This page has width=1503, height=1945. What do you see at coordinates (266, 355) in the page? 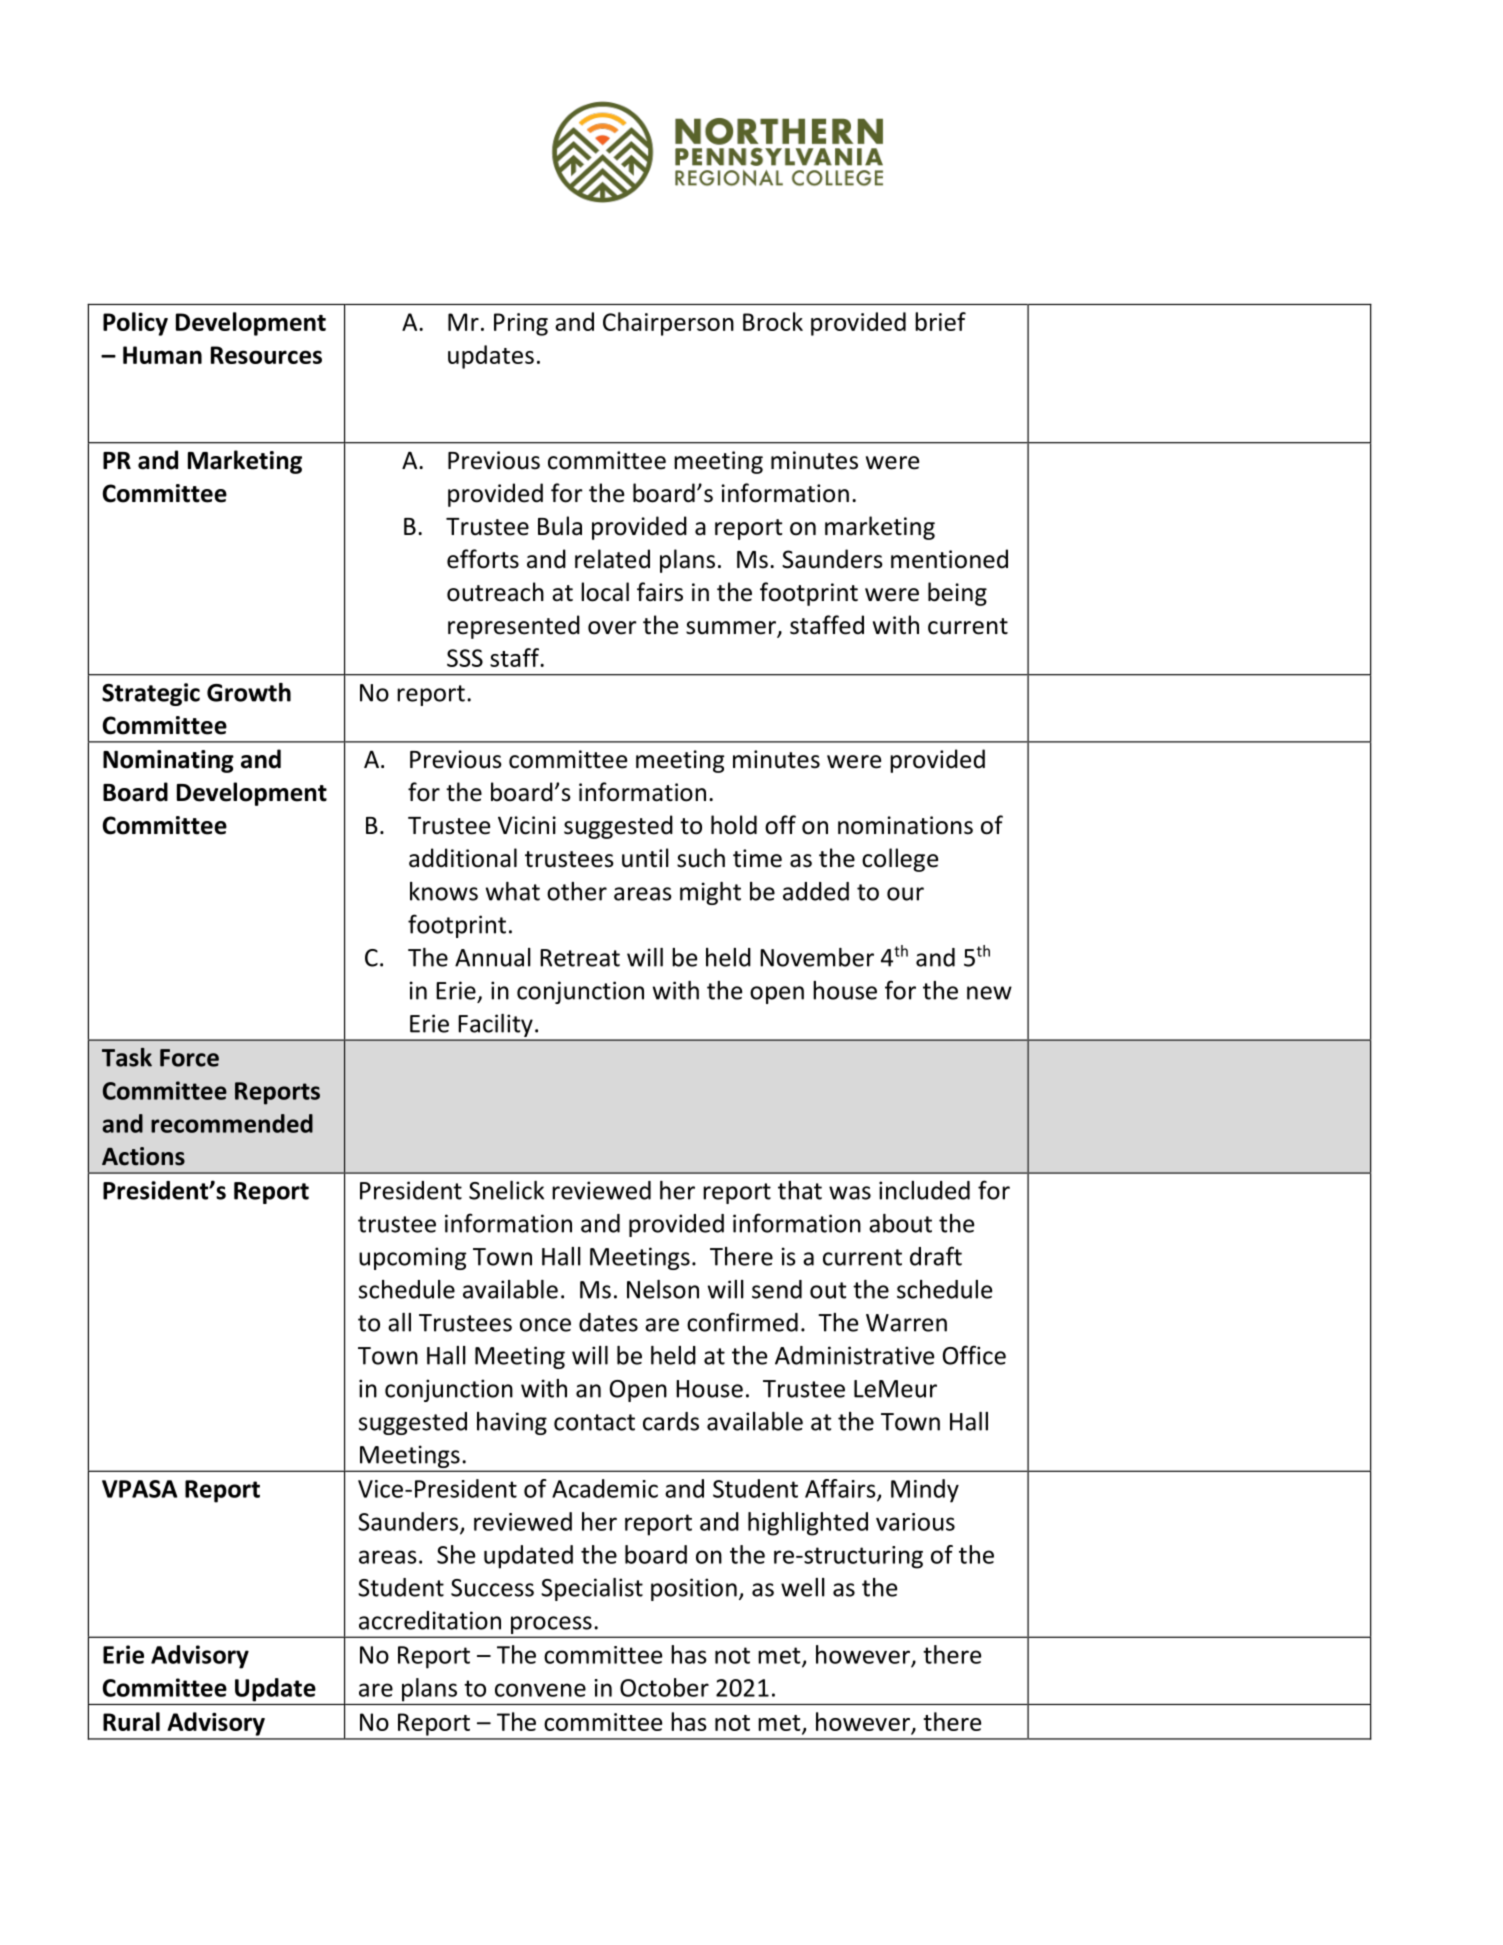
I see `Resources` at bounding box center [266, 355].
